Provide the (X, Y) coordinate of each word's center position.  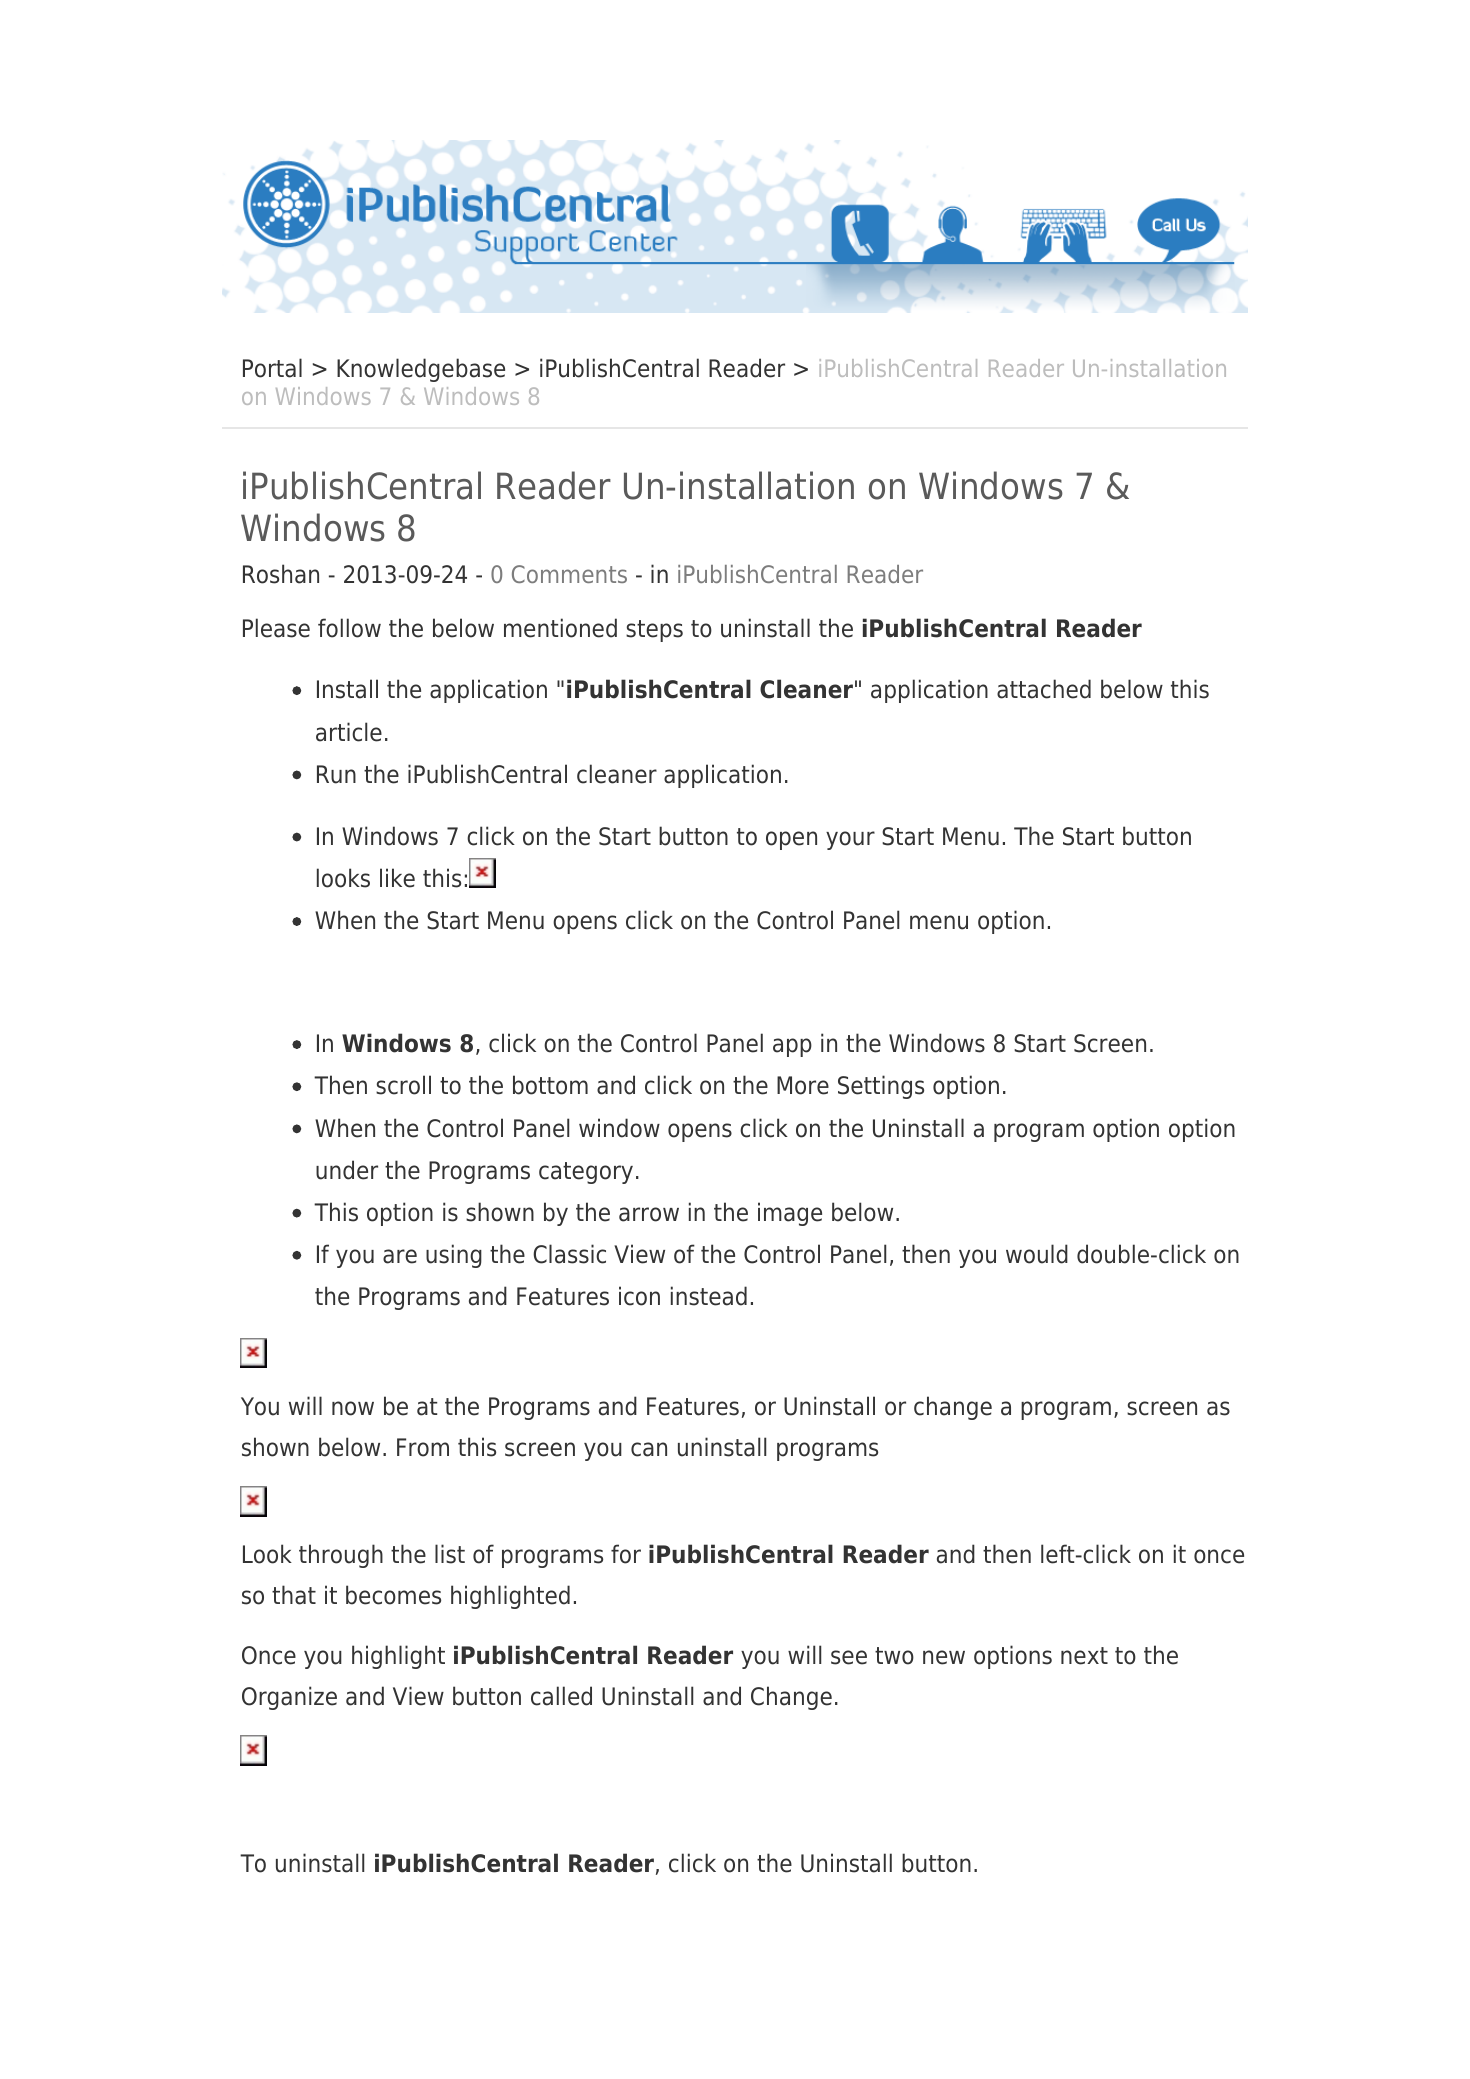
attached (1044, 689)
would (1037, 1254)
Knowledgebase (421, 370)
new (944, 1657)
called (561, 1696)
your (850, 840)
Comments (569, 574)
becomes (393, 1595)
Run (336, 774)
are (400, 1256)
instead (709, 1296)
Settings (881, 1087)
